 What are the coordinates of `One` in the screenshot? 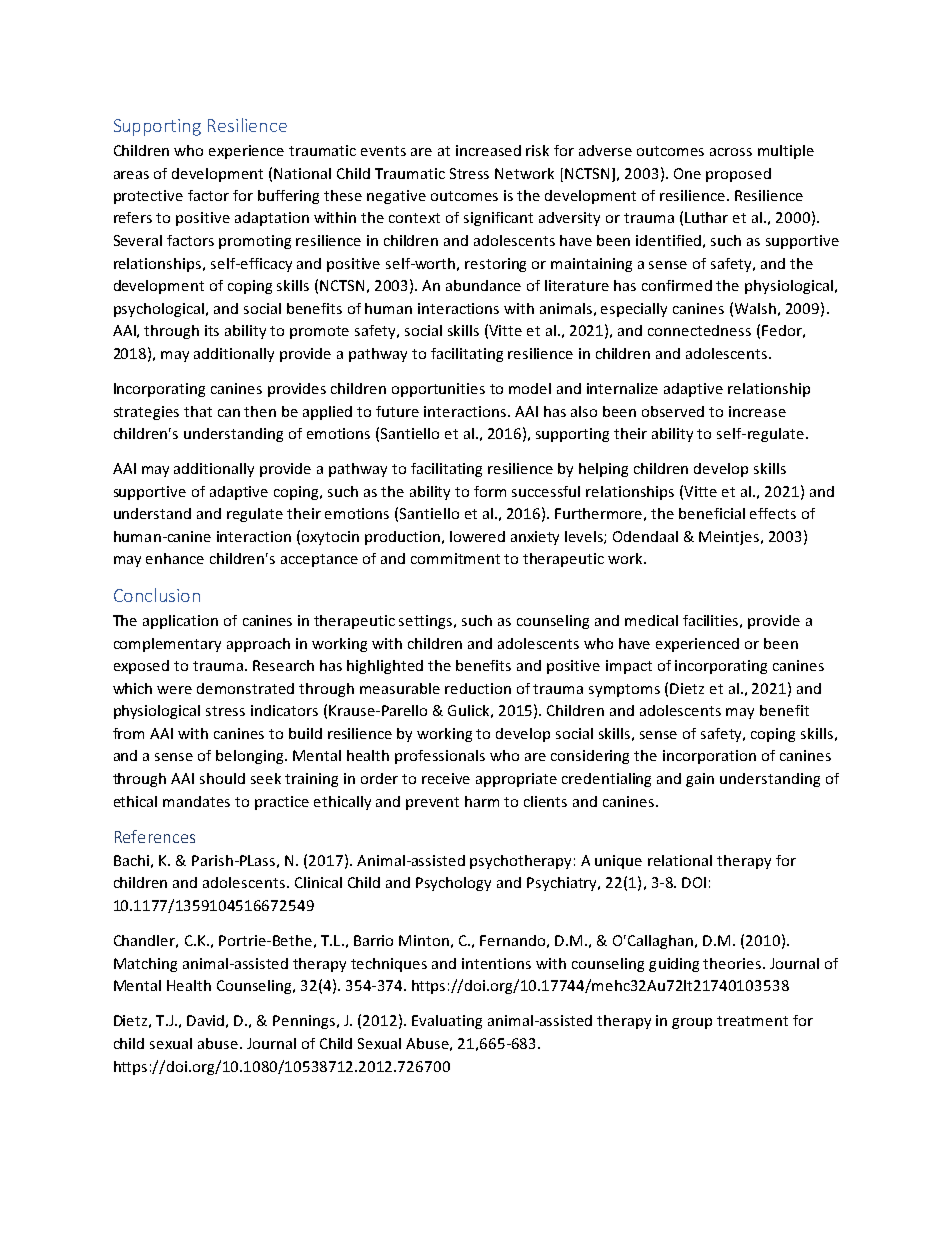 It's located at (687, 173).
